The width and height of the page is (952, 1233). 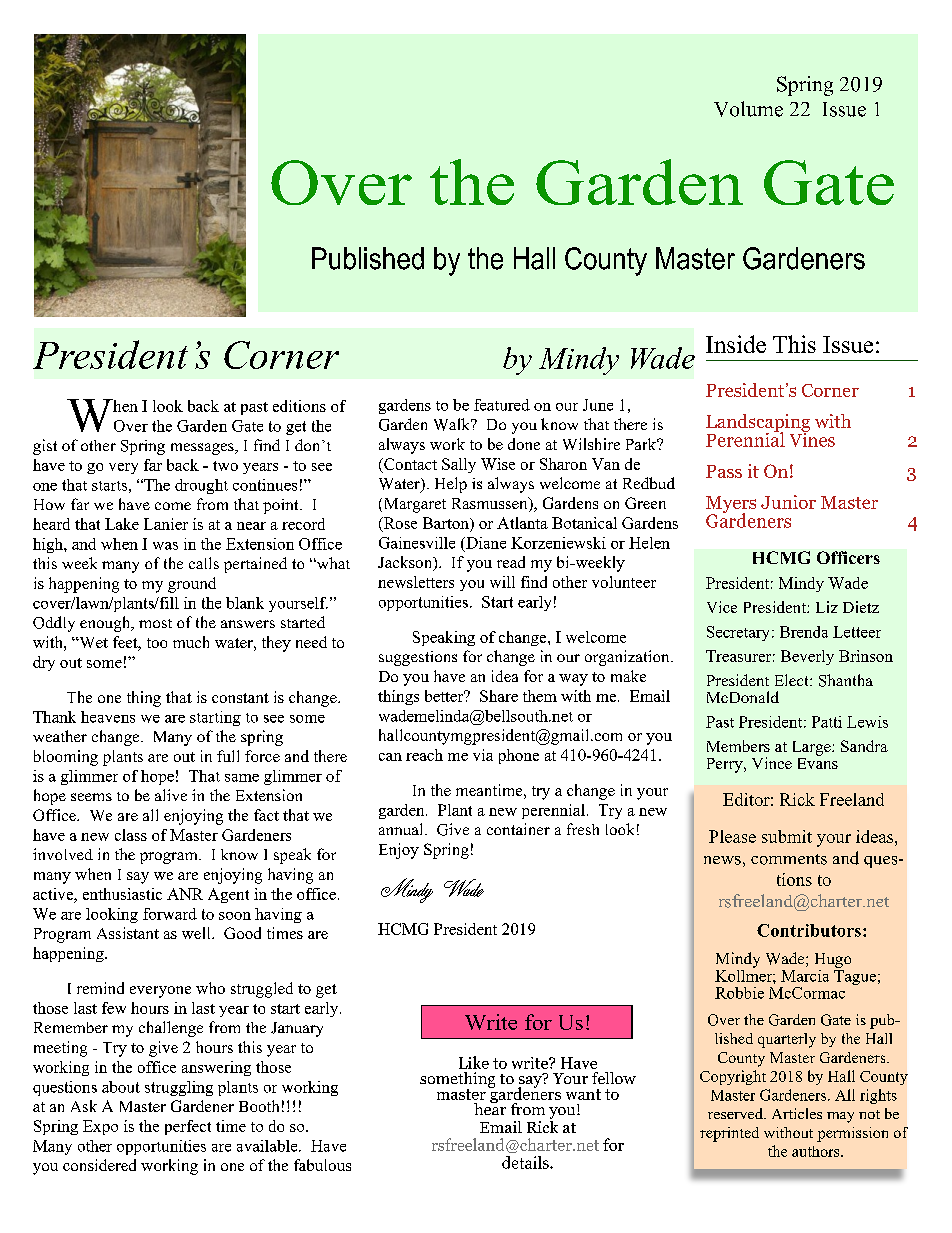 I want to click on drought, so click(x=201, y=486).
